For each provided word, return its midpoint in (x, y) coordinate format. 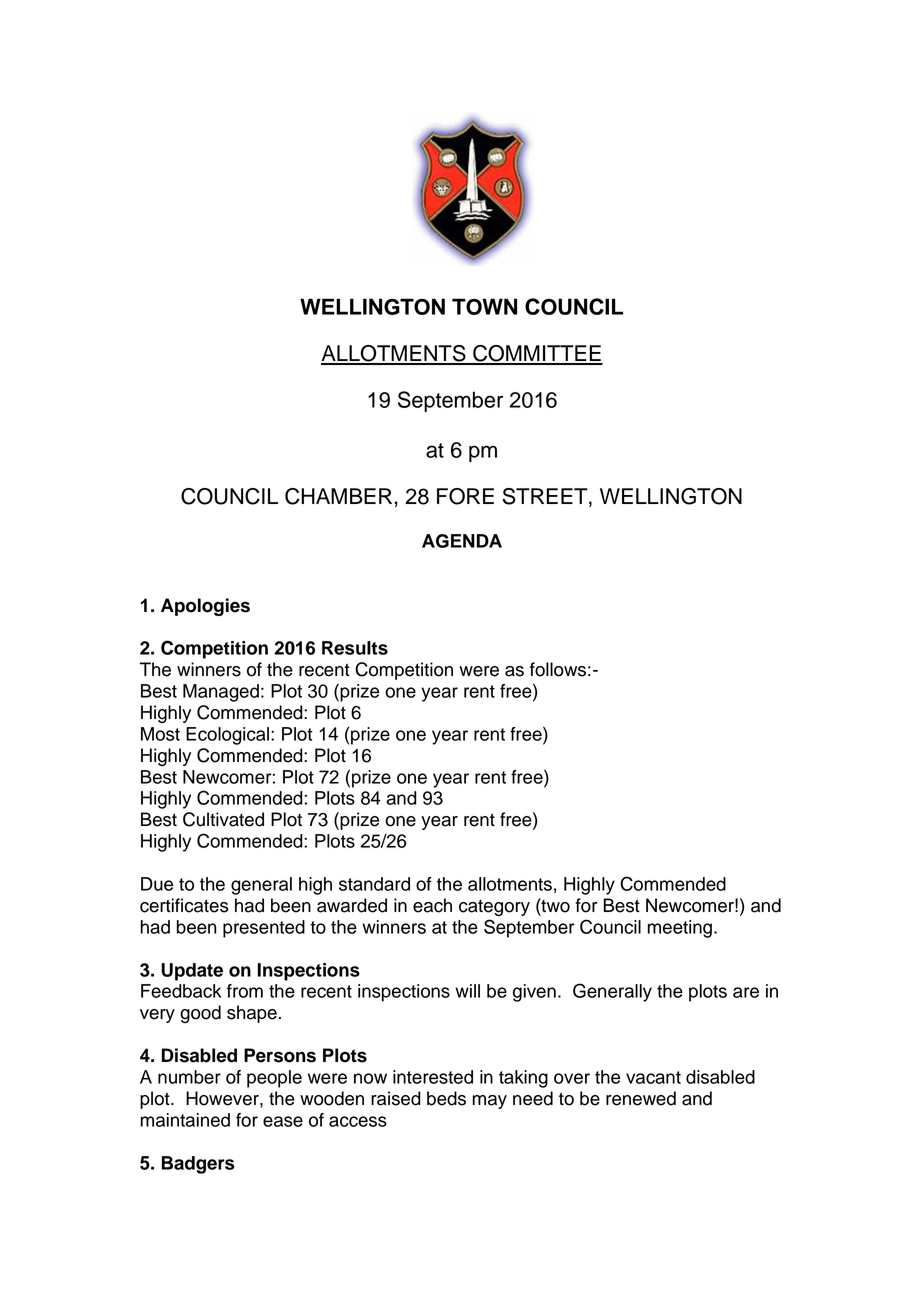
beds (446, 1098)
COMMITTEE (537, 354)
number (189, 1077)
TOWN (484, 306)
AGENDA (462, 541)
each (432, 905)
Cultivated (223, 819)
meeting (679, 929)
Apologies (205, 607)
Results (355, 648)
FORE (465, 496)
